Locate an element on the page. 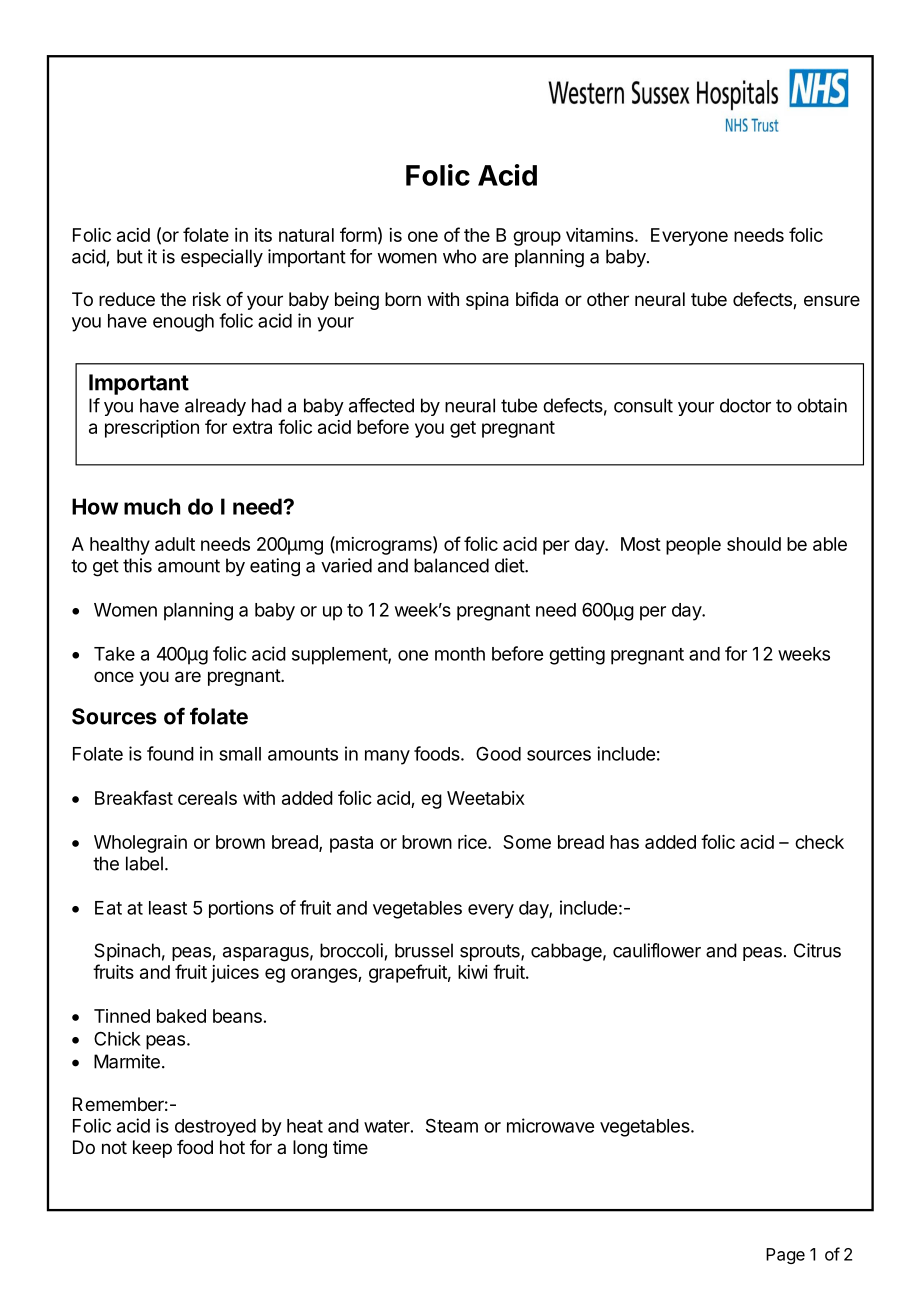 The height and width of the document is (1308, 924). born is located at coordinates (403, 299).
